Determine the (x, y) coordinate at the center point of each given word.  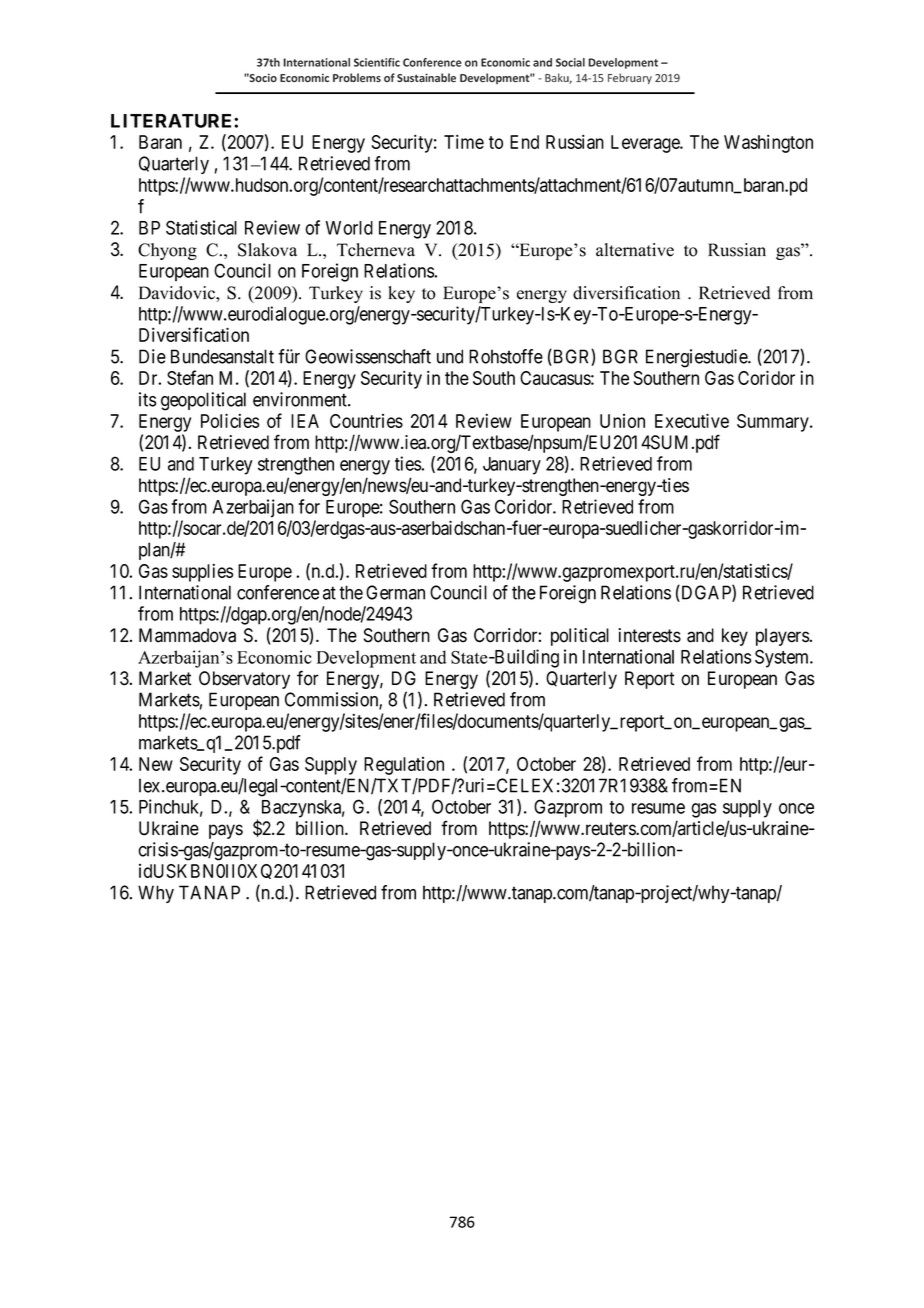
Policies (230, 420)
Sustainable (426, 78)
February (630, 78)
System (783, 658)
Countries (366, 421)
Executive (692, 420)
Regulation (404, 766)
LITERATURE (173, 121)
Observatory (244, 680)
